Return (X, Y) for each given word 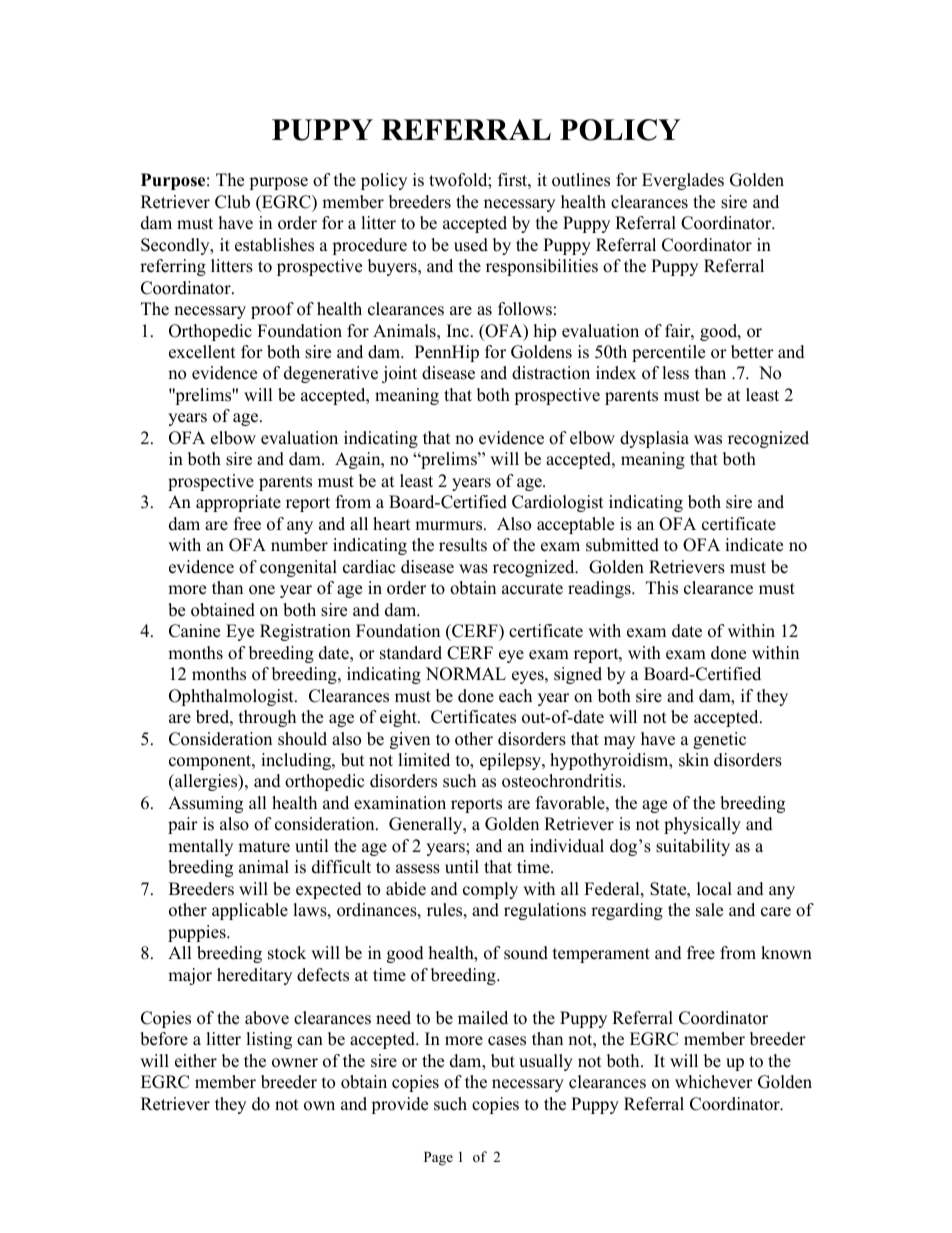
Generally (427, 825)
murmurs (450, 526)
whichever (714, 1082)
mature (264, 847)
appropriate (238, 503)
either (196, 1061)
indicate (754, 545)
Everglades (683, 181)
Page (438, 1159)
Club (232, 202)
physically (702, 825)
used (471, 245)
